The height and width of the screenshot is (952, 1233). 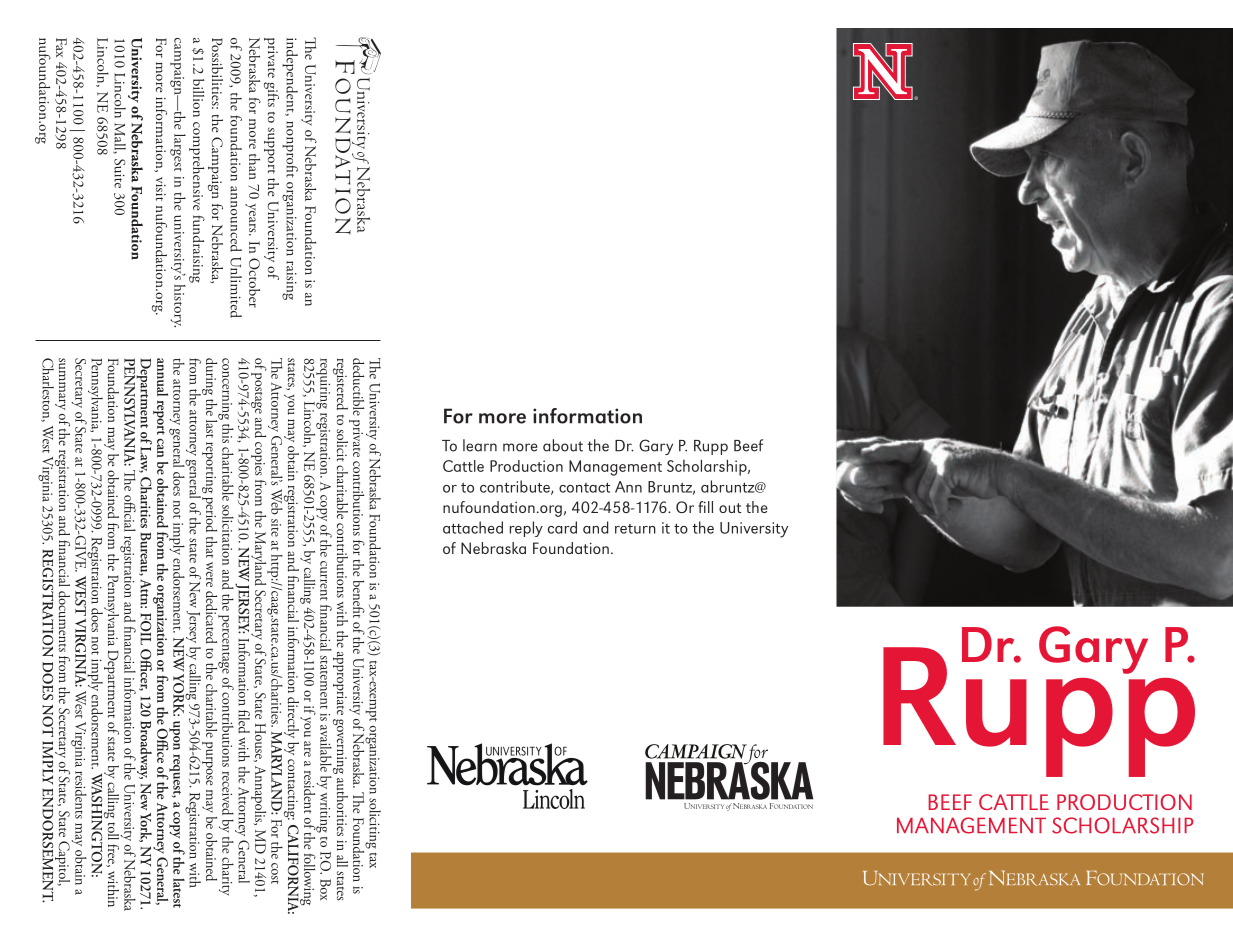 I want to click on attached, so click(x=473, y=527).
